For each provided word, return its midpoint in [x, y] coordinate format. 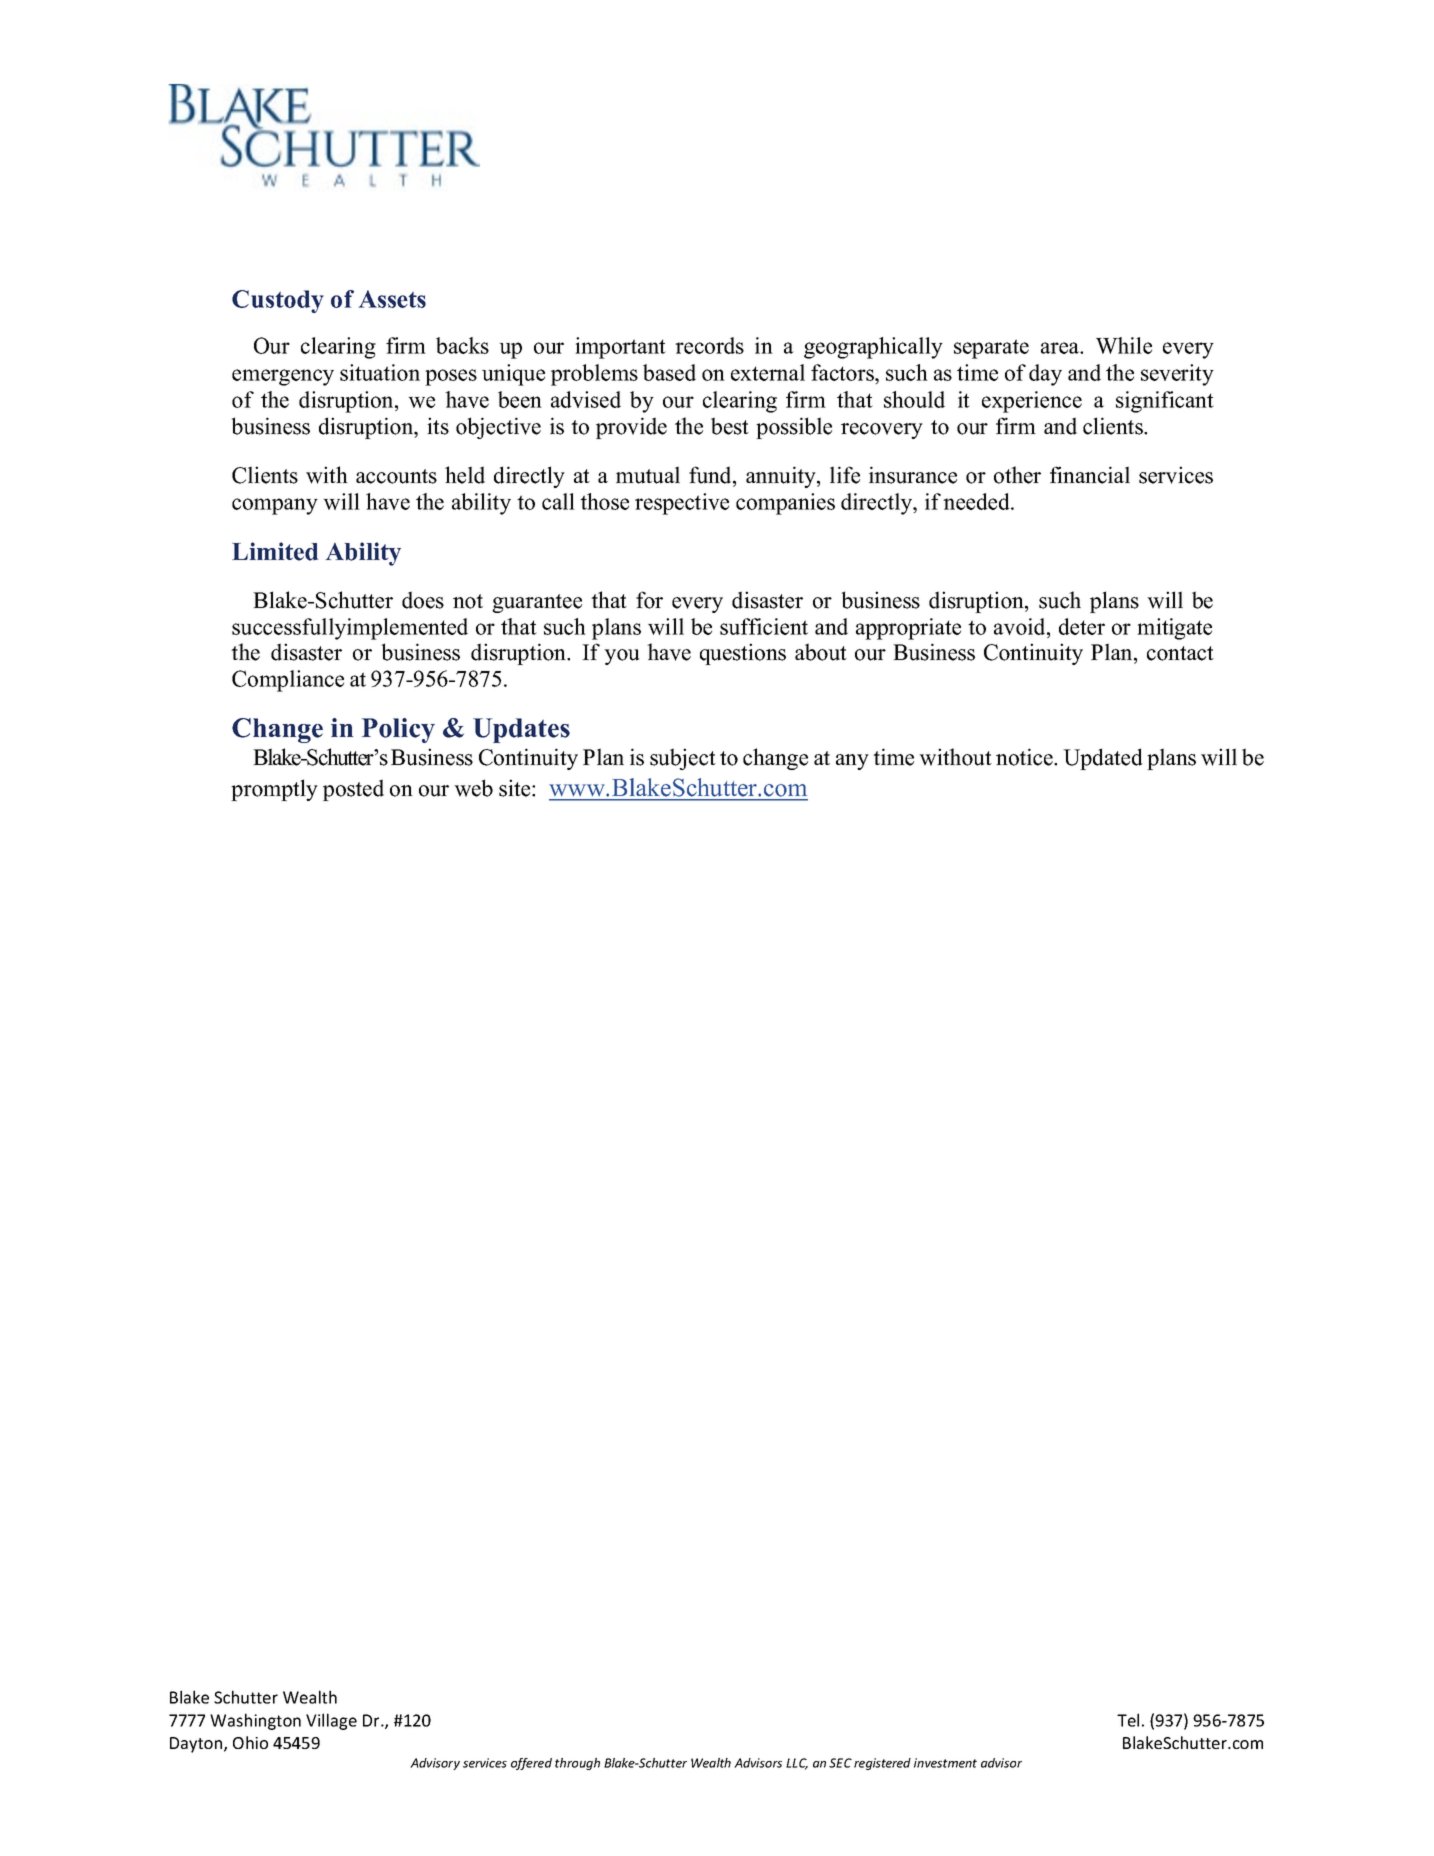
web [473, 788]
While [1124, 345]
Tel [1128, 1720]
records [709, 345]
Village [331, 1721]
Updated [1102, 759]
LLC [797, 1764]
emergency [283, 377]
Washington [255, 1721]
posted [353, 790]
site [516, 788]
